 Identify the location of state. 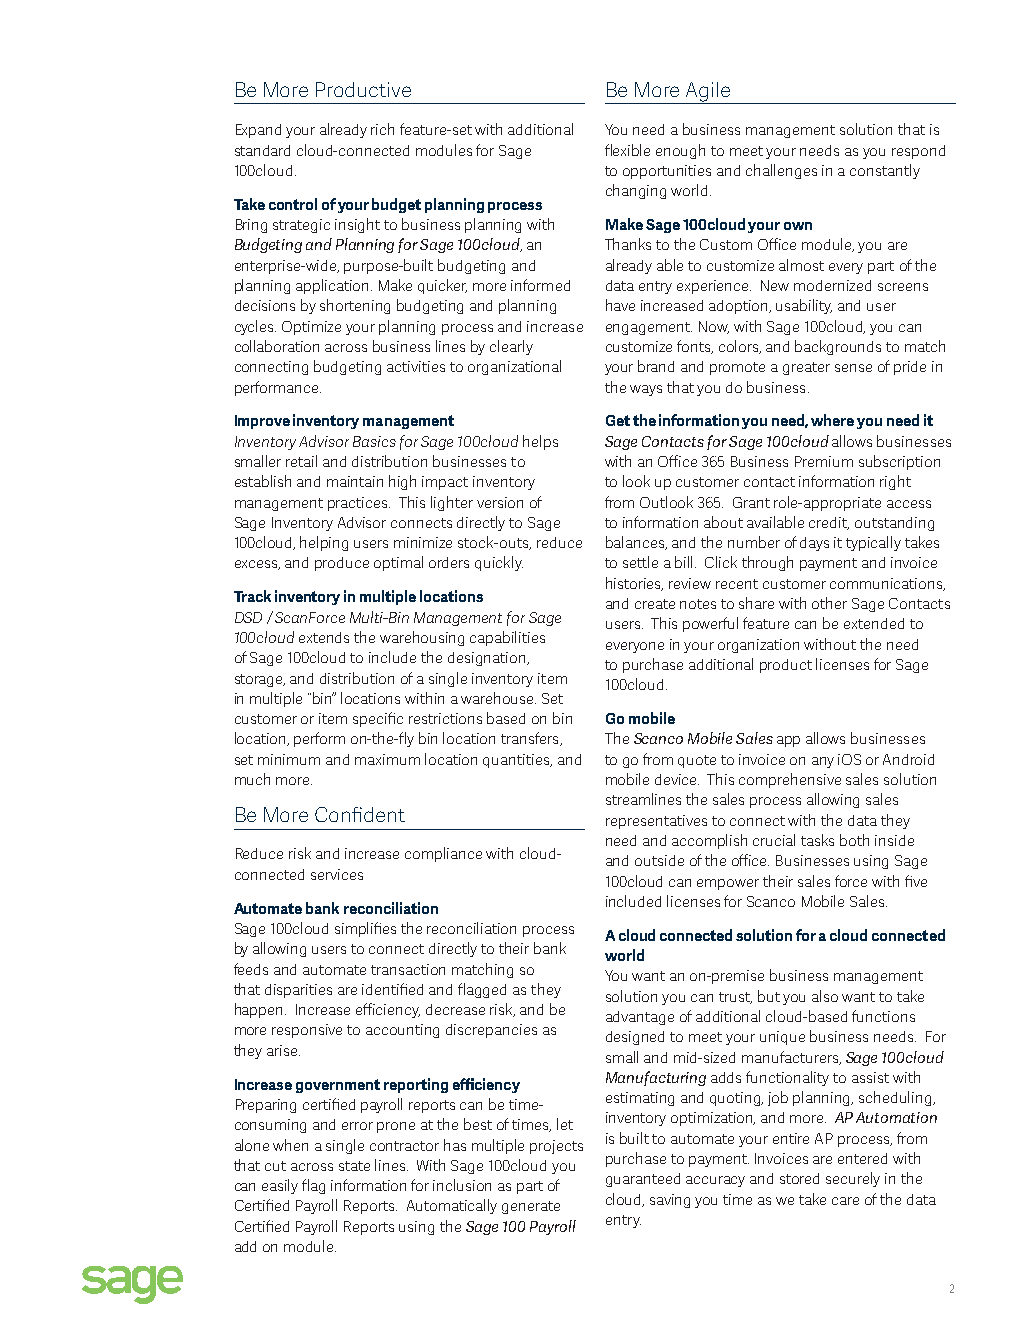
(354, 1166).
